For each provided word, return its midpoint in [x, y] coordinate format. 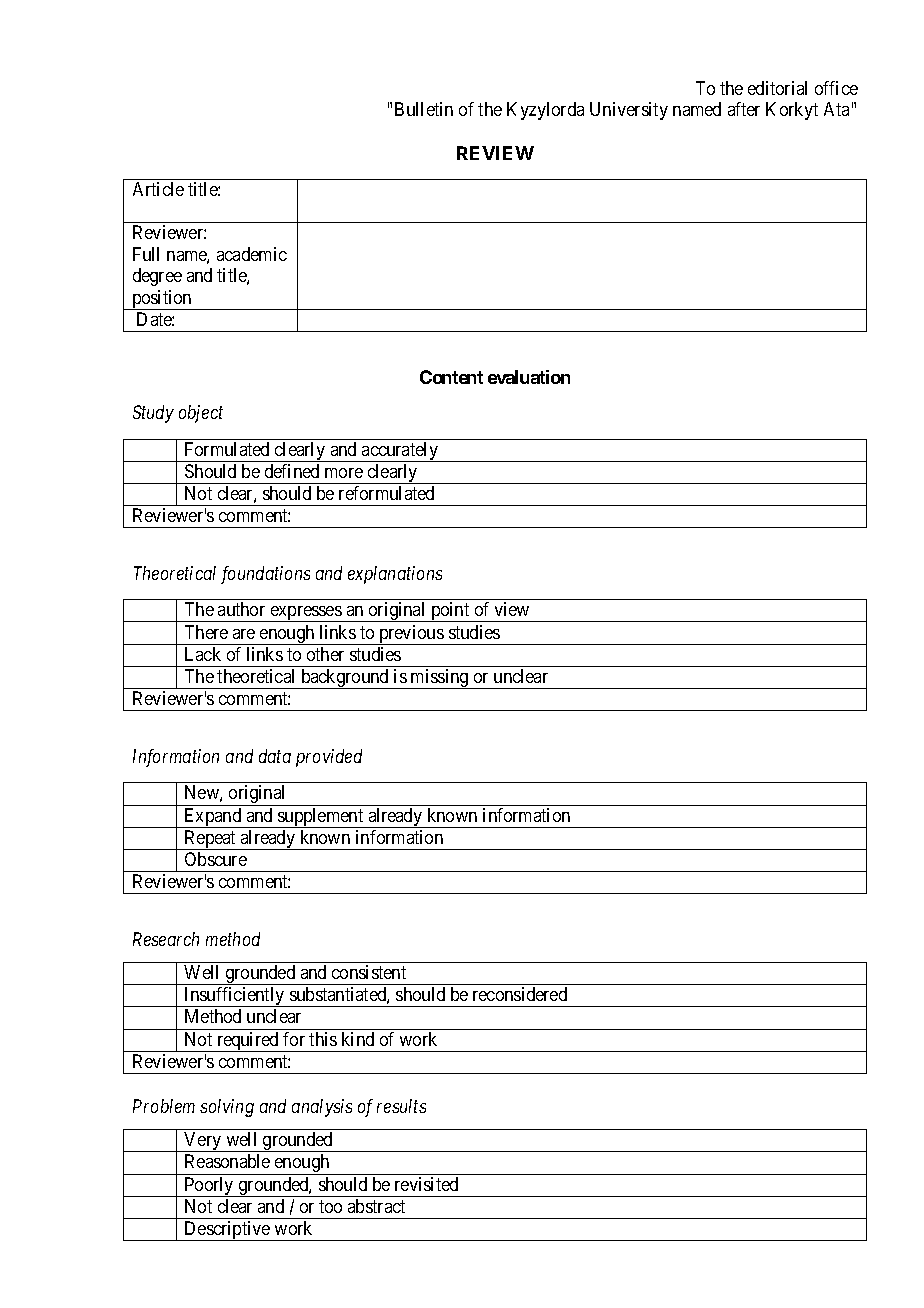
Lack [203, 654]
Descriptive [227, 1231]
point [450, 612]
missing [440, 679]
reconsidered [520, 994]
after [744, 109]
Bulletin [424, 109]
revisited [426, 1184]
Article [158, 189]
